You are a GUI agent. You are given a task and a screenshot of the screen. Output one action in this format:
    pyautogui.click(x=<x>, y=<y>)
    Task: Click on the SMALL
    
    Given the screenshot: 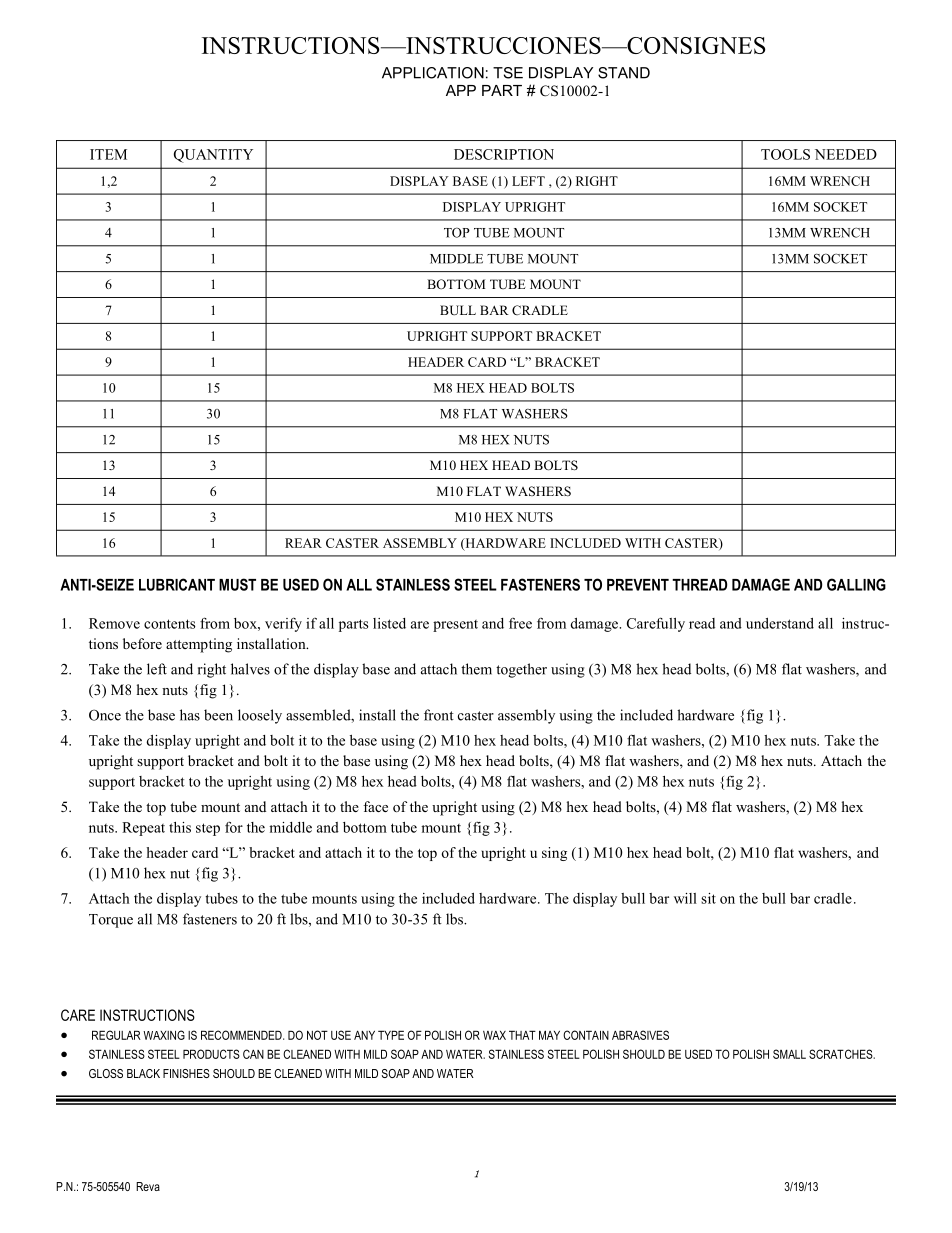 What is the action you would take?
    pyautogui.click(x=789, y=1054)
